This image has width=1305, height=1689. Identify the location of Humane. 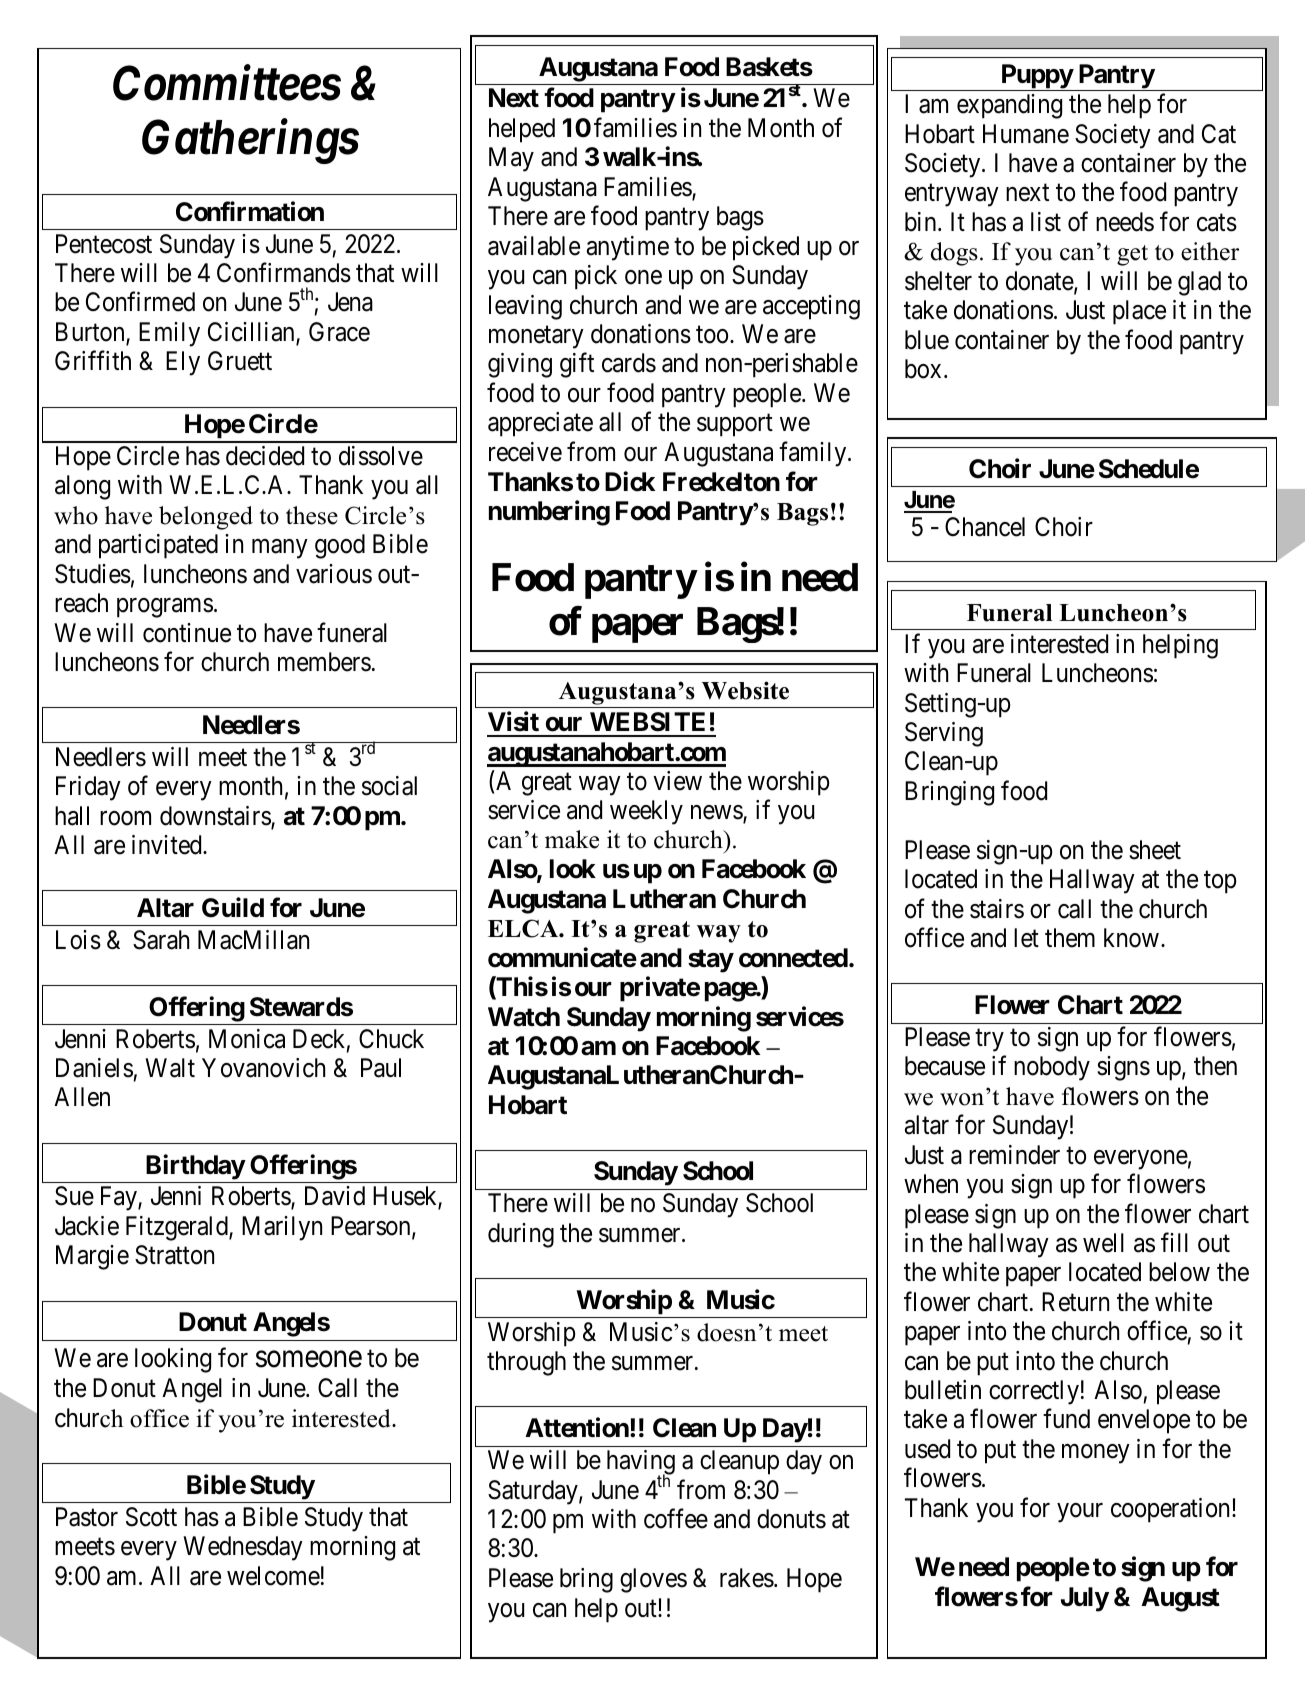
(1026, 134).
